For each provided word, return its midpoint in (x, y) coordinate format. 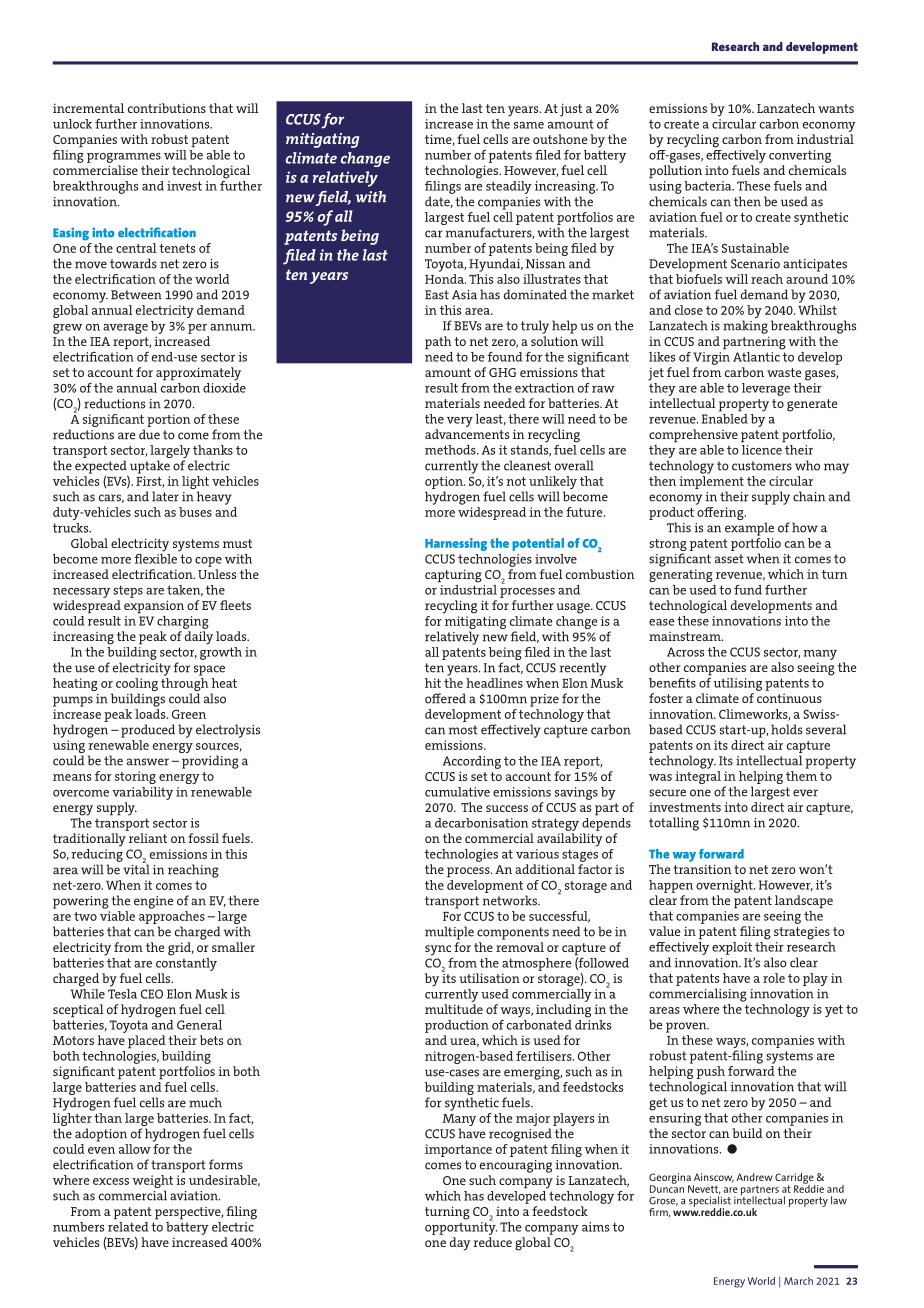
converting (800, 156)
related (128, 1225)
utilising (738, 684)
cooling (137, 686)
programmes (124, 158)
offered (445, 698)
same (529, 125)
